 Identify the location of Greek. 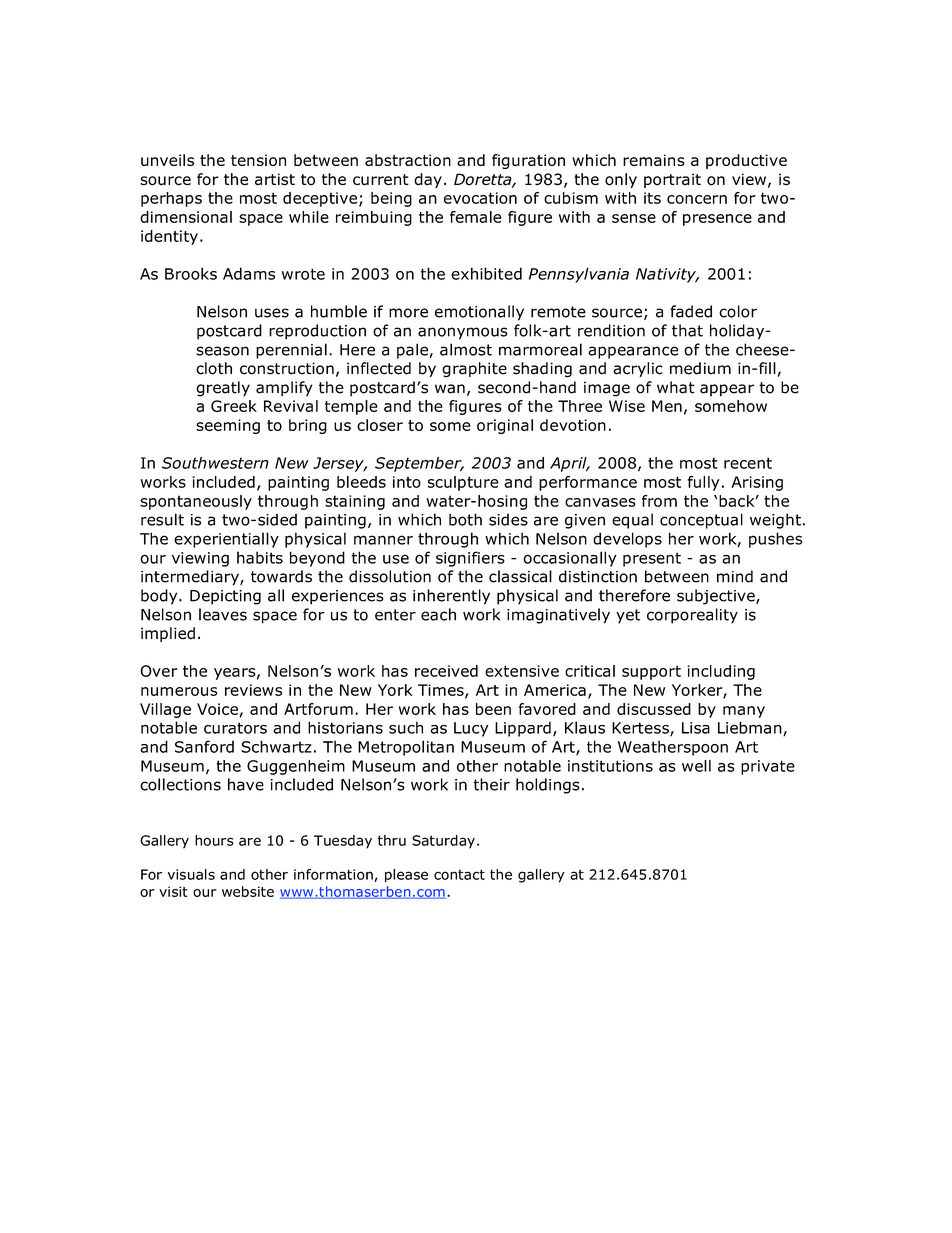
(234, 406).
